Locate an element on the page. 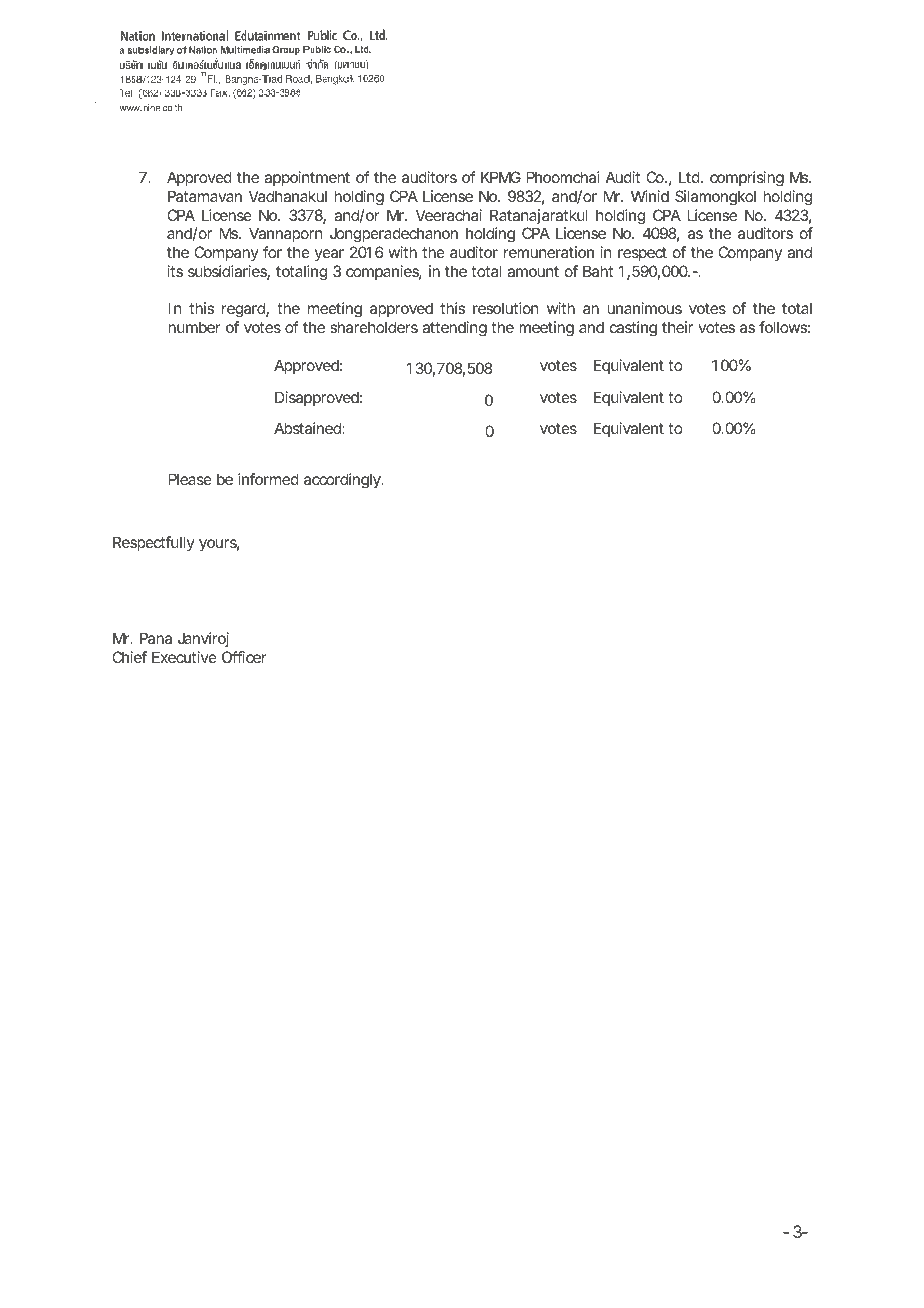 The width and height of the page is (924, 1308). informed is located at coordinates (268, 479).
